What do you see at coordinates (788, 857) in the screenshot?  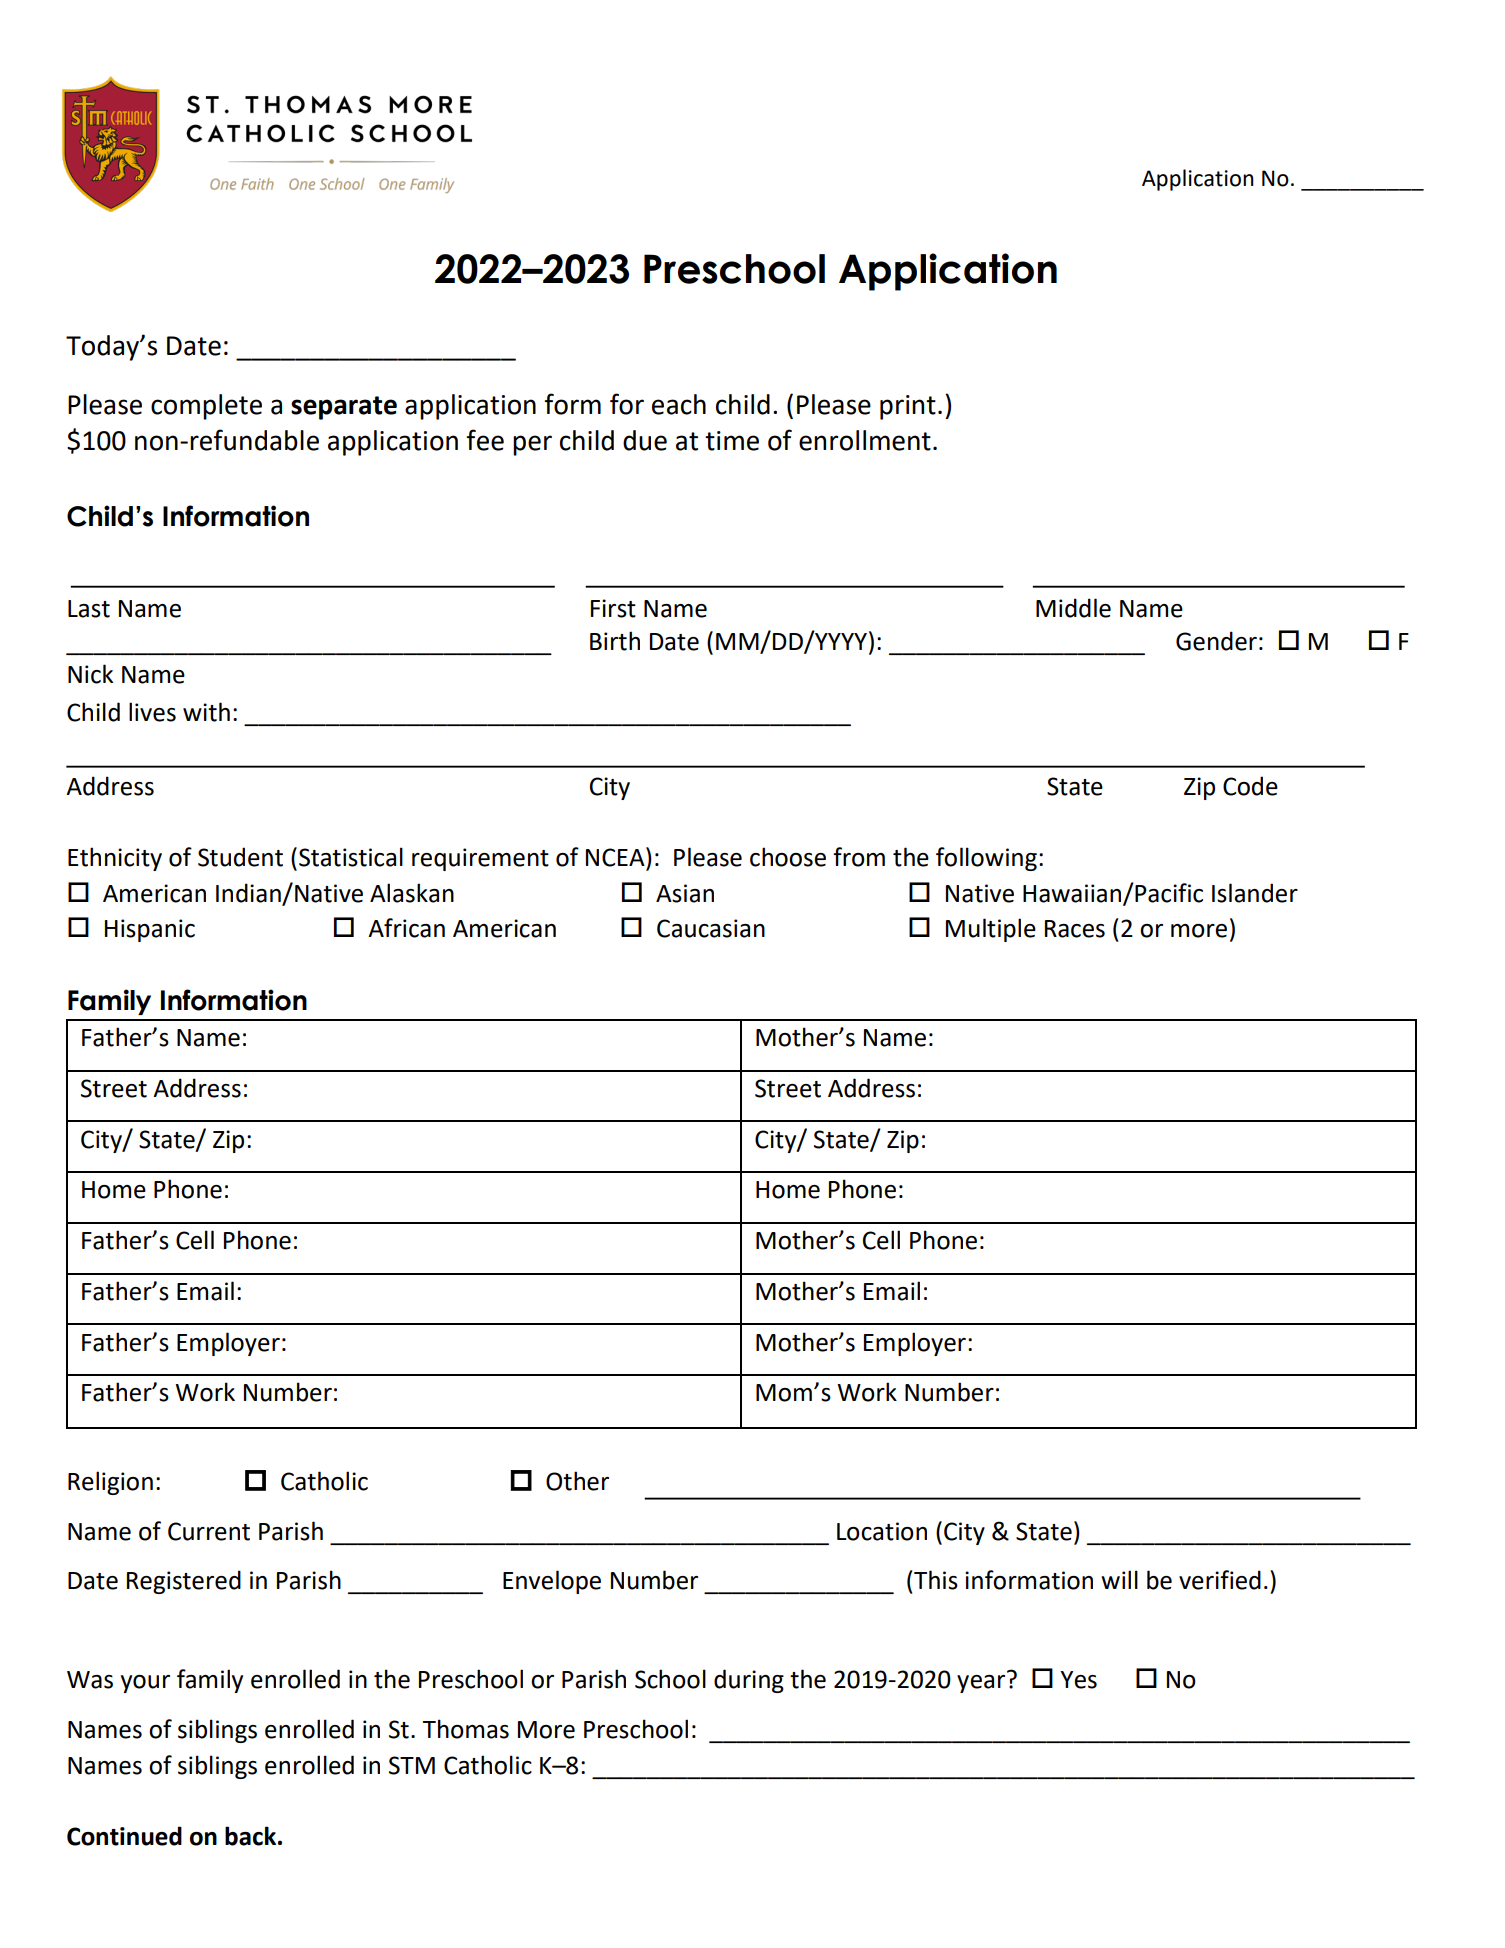 I see `choose` at bounding box center [788, 857].
